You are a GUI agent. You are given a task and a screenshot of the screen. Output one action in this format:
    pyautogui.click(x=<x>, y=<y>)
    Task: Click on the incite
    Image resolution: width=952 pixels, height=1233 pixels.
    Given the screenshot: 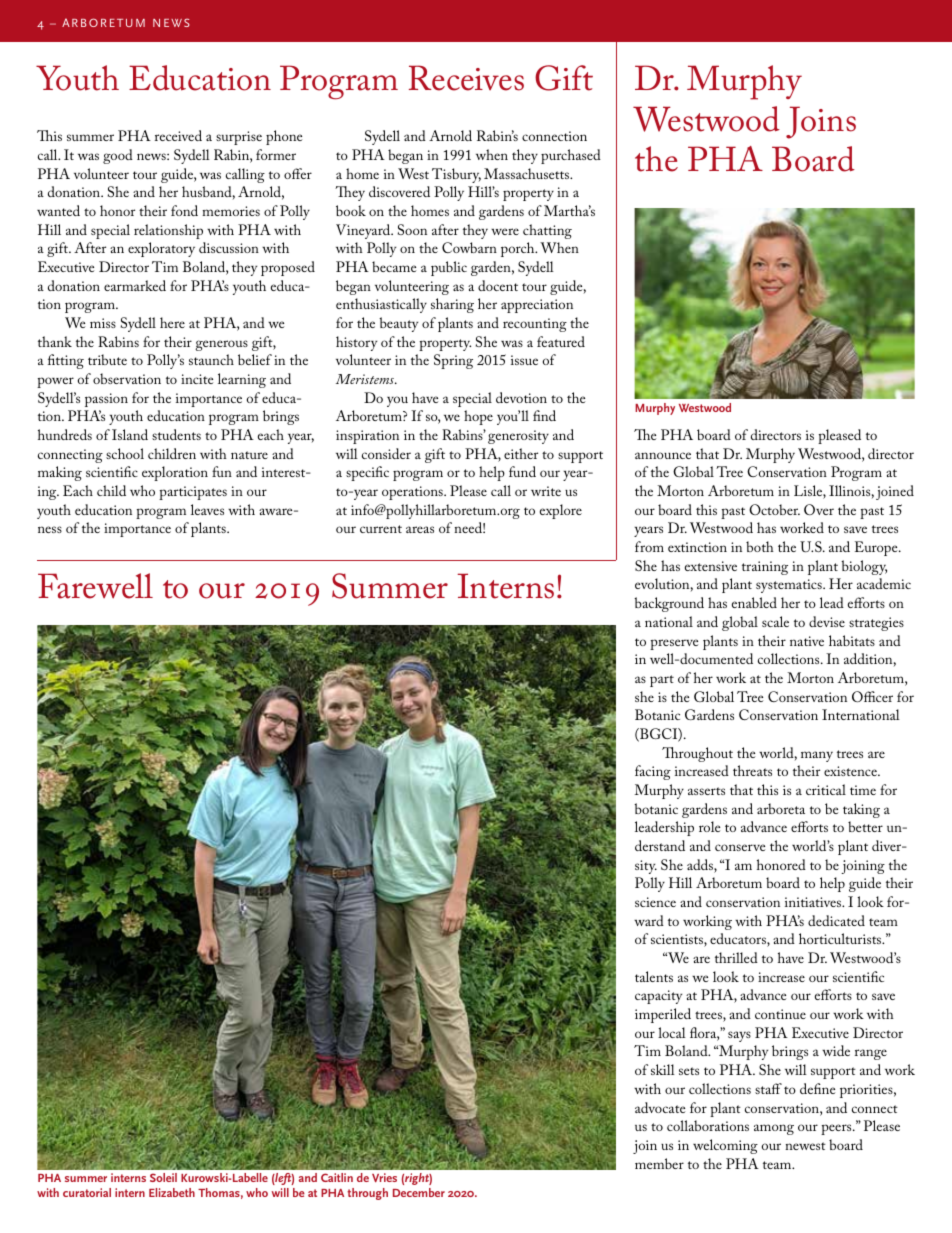 What is the action you would take?
    pyautogui.click(x=197, y=379)
